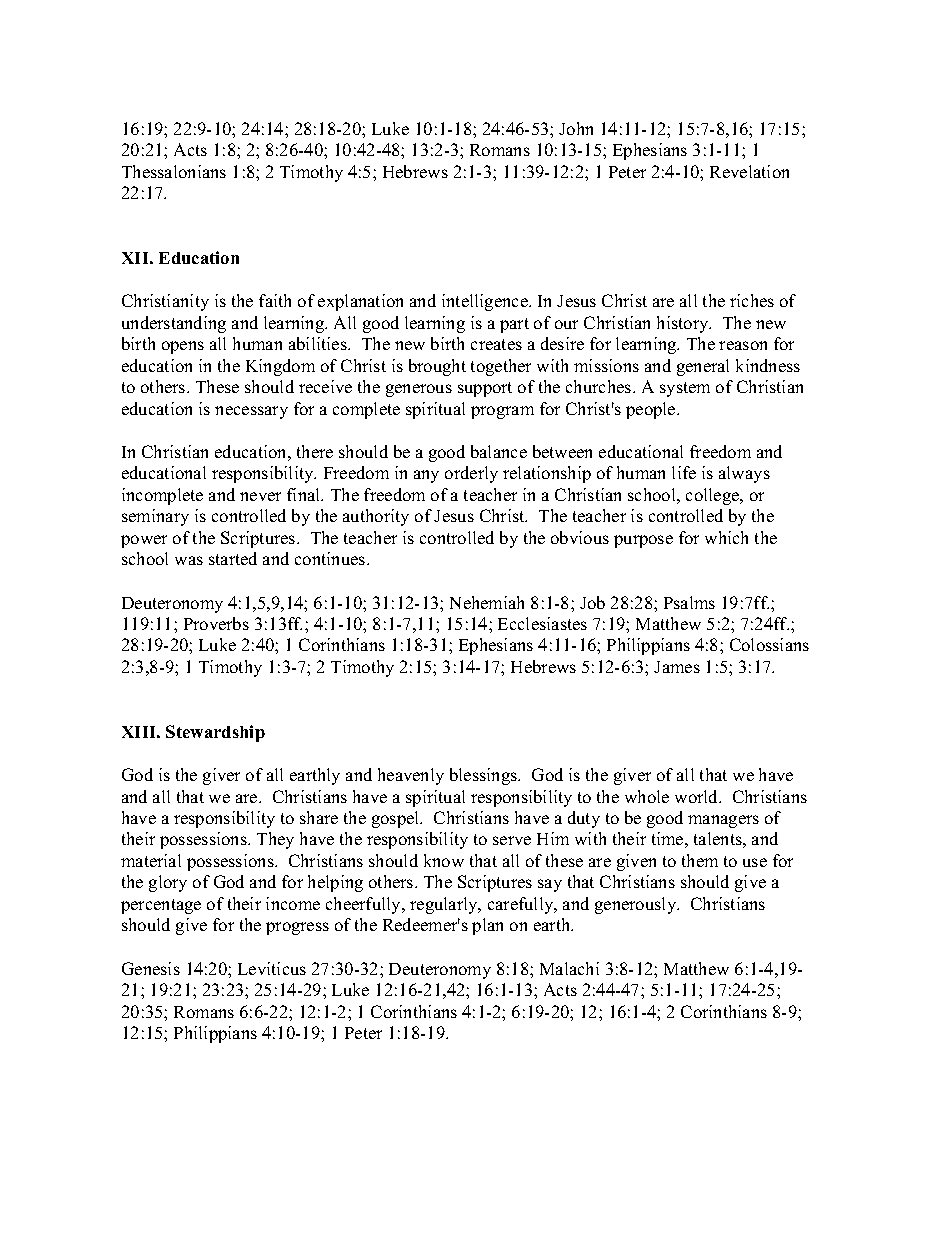 This screenshot has width=952, height=1233. What do you see at coordinates (445, 905) in the screenshot?
I see `regularly` at bounding box center [445, 905].
